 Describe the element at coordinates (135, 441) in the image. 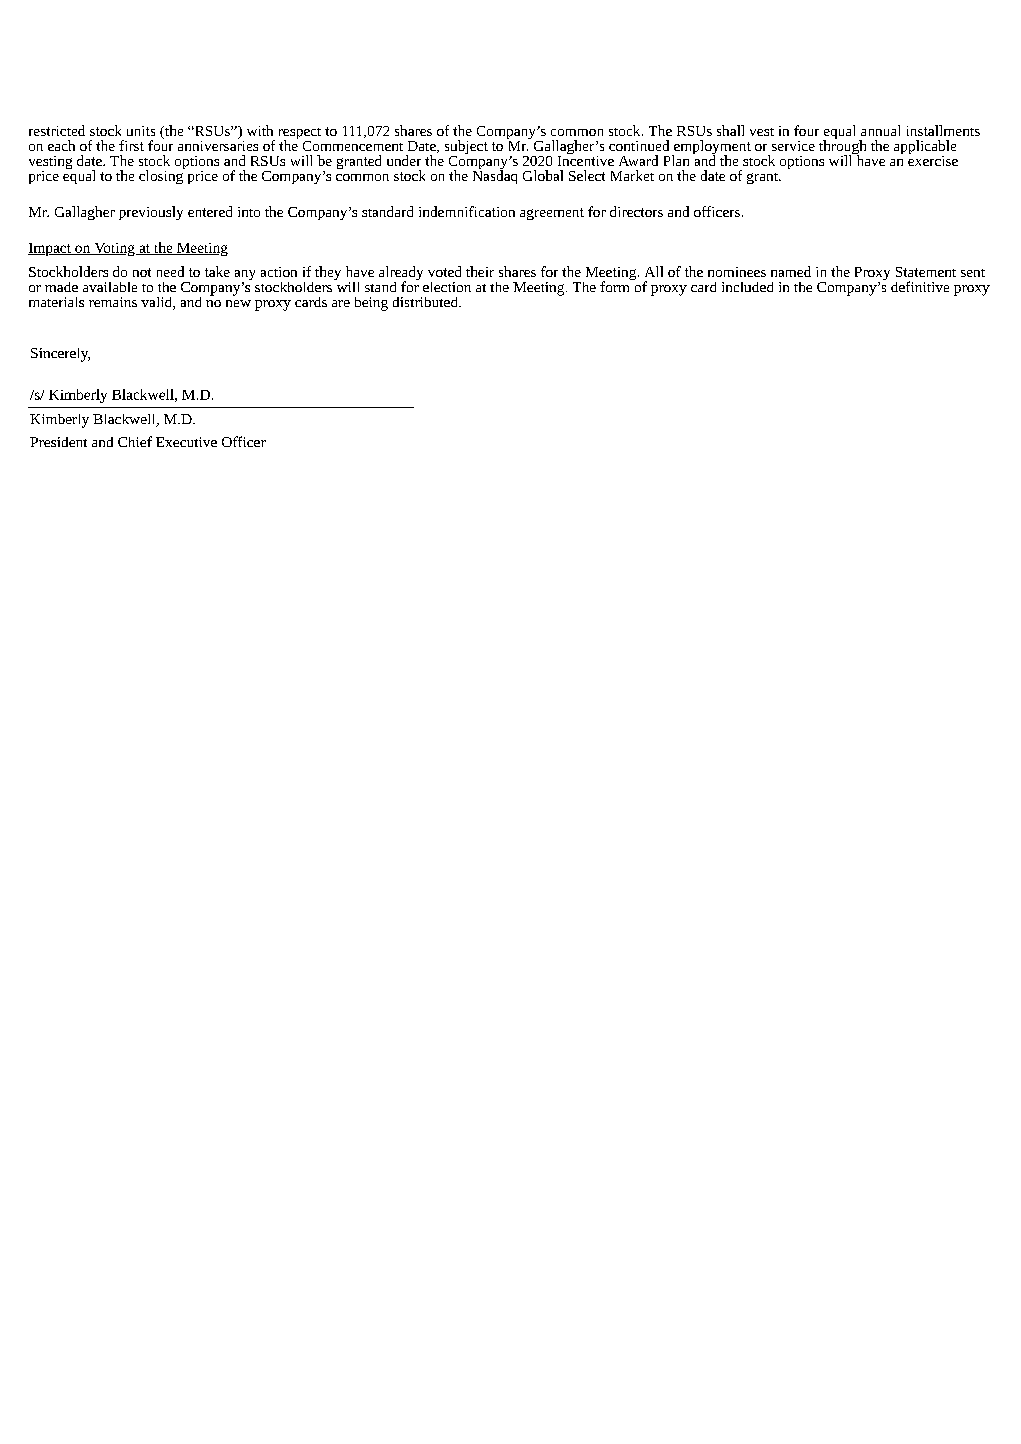

I see `Chief` at that location.
